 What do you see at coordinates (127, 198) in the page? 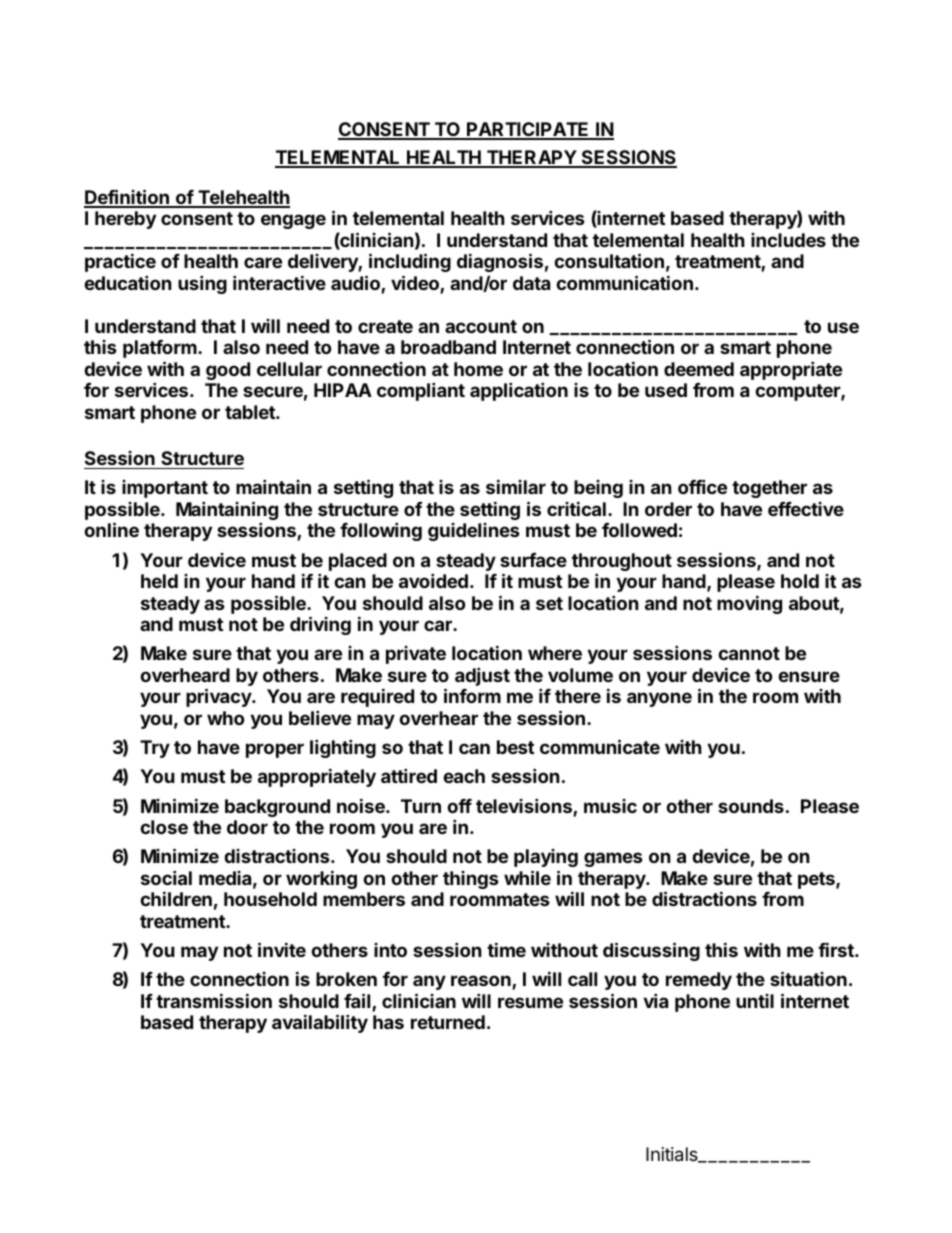
I see `Definition` at bounding box center [127, 198].
